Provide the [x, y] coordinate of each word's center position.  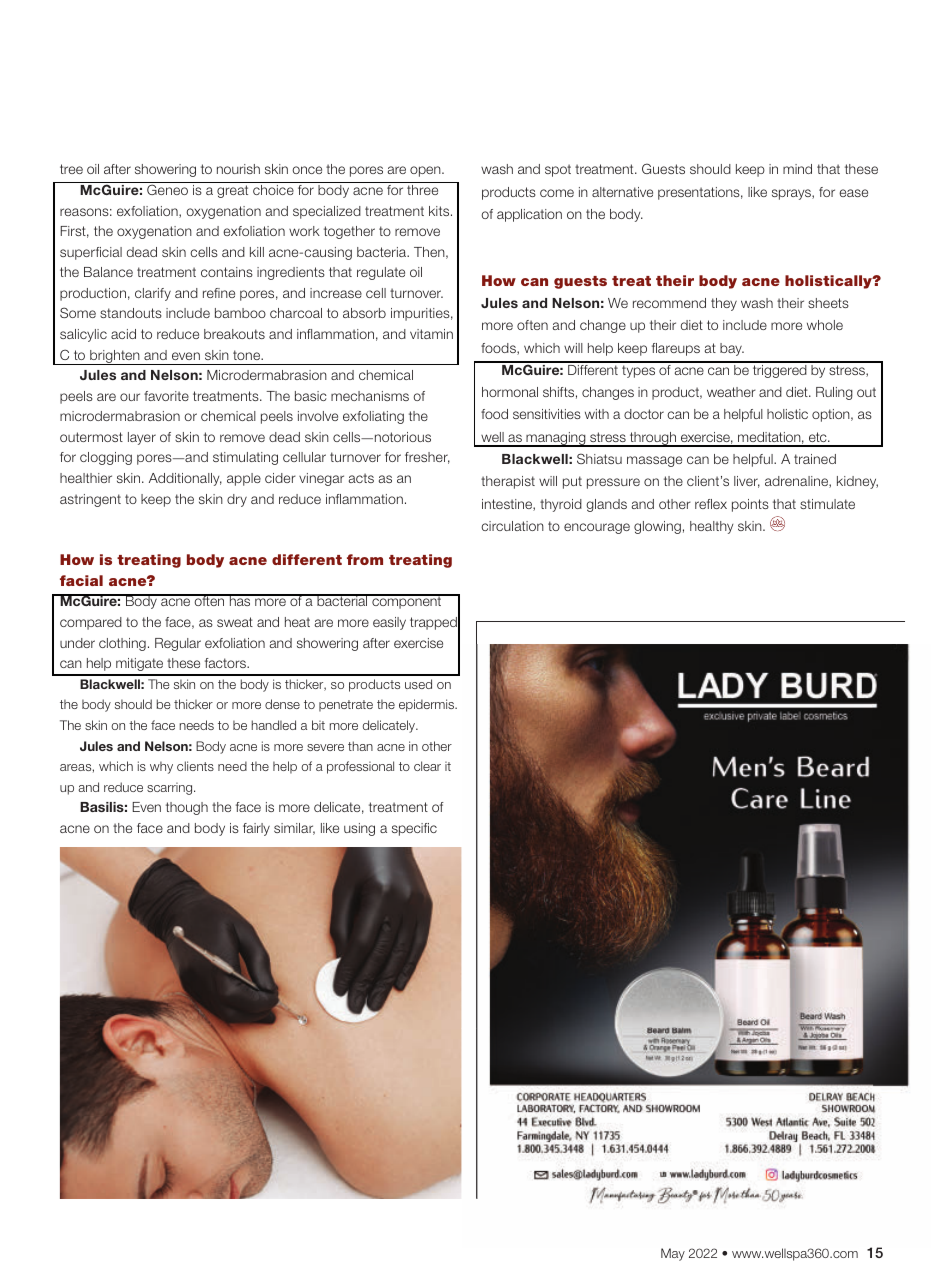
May [673, 1254]
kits [440, 211]
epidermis [427, 705]
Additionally [185, 479]
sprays [792, 194]
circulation [512, 526]
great [232, 191]
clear [427, 766]
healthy [711, 527]
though [187, 808]
